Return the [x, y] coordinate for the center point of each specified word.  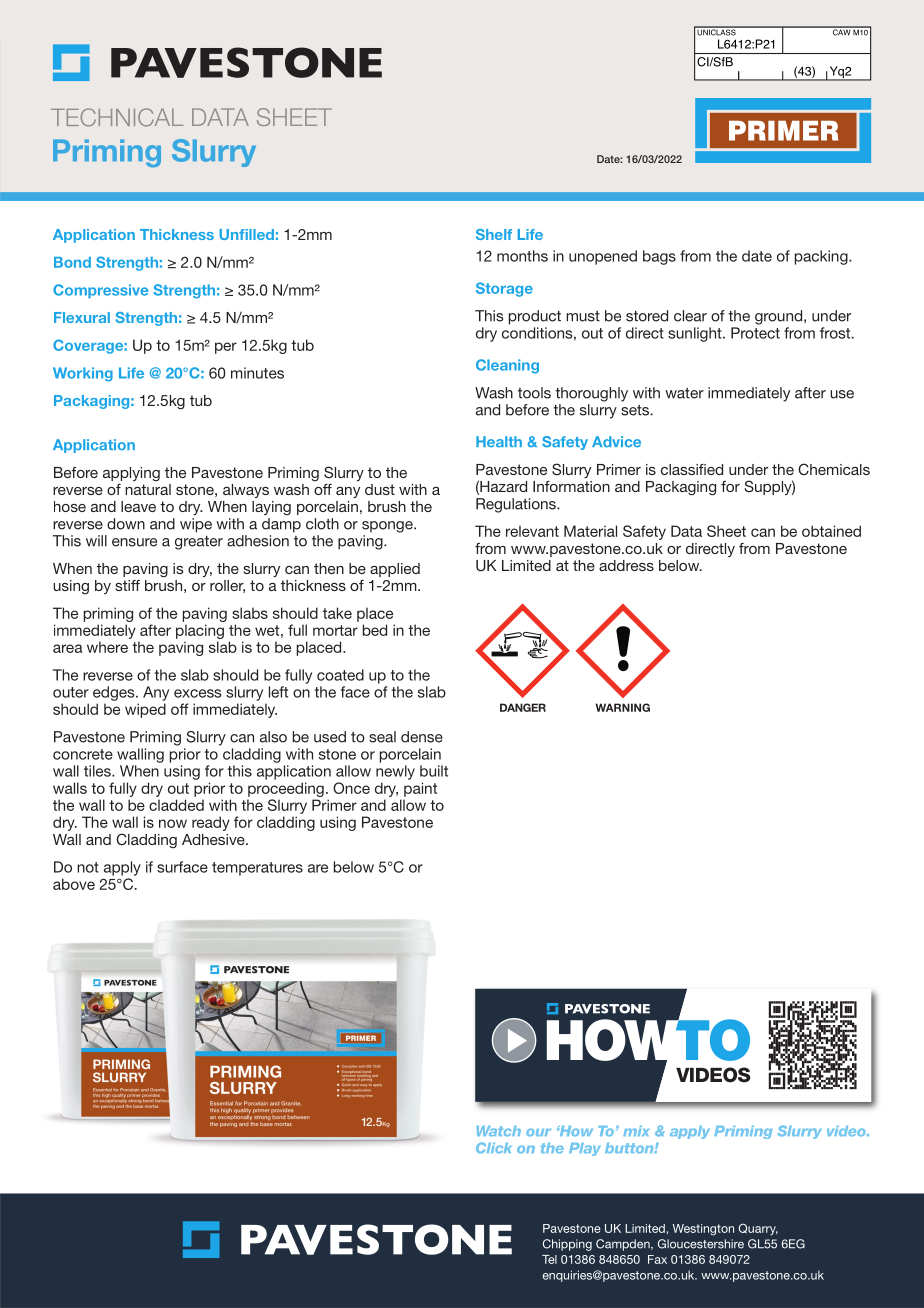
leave [138, 506]
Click [494, 1148]
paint [420, 789]
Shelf [494, 234]
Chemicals [834, 469]
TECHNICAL [117, 117]
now [173, 823]
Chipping [567, 1245]
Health [499, 442]
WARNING [622, 707]
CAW [841, 31]
